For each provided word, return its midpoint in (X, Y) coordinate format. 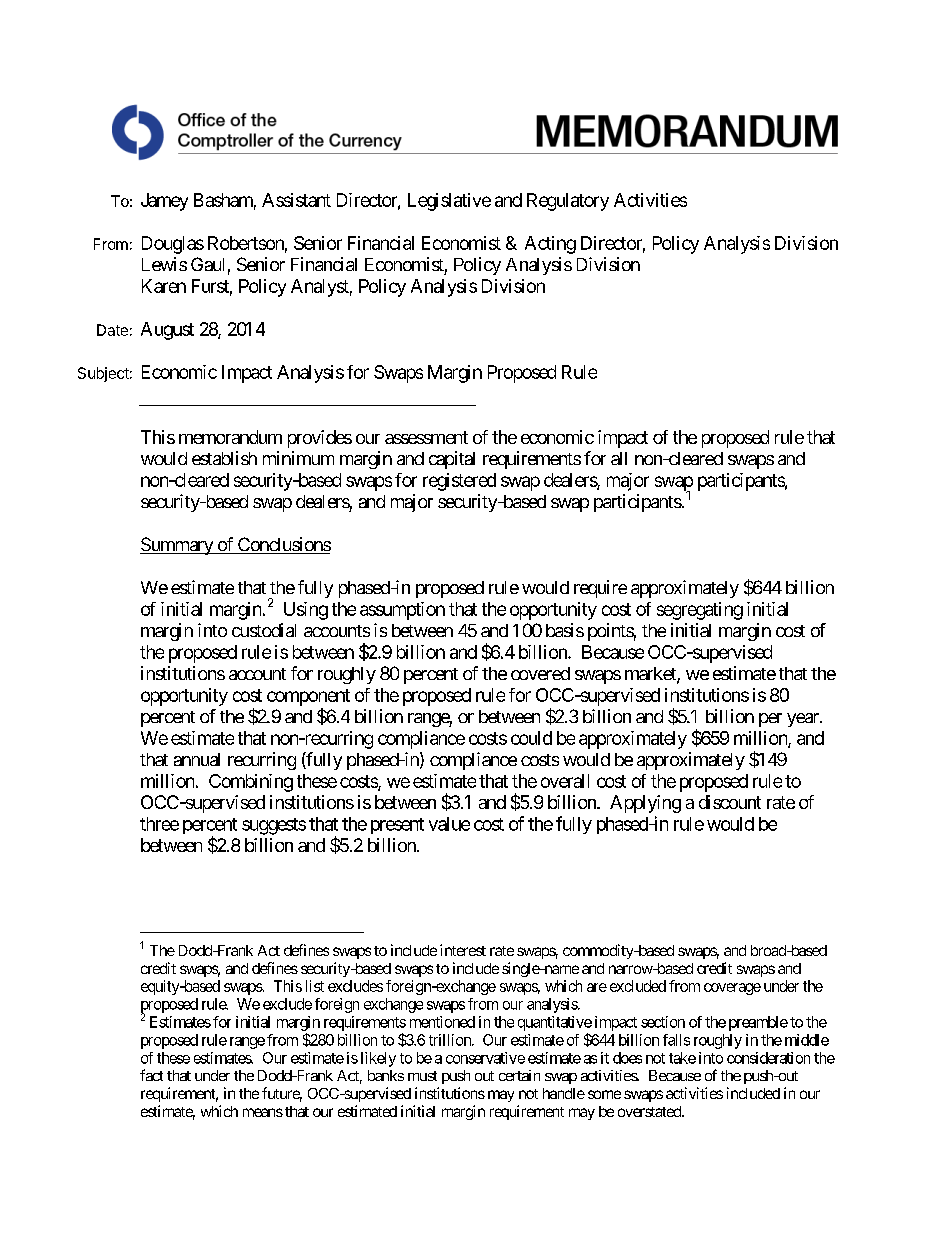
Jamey (164, 202)
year (804, 720)
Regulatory (568, 202)
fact (151, 1075)
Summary (177, 546)
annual (197, 759)
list (315, 986)
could (531, 738)
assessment (426, 437)
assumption (402, 611)
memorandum (230, 437)
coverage (732, 989)
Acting (550, 245)
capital (452, 460)
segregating (700, 611)
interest (463, 950)
